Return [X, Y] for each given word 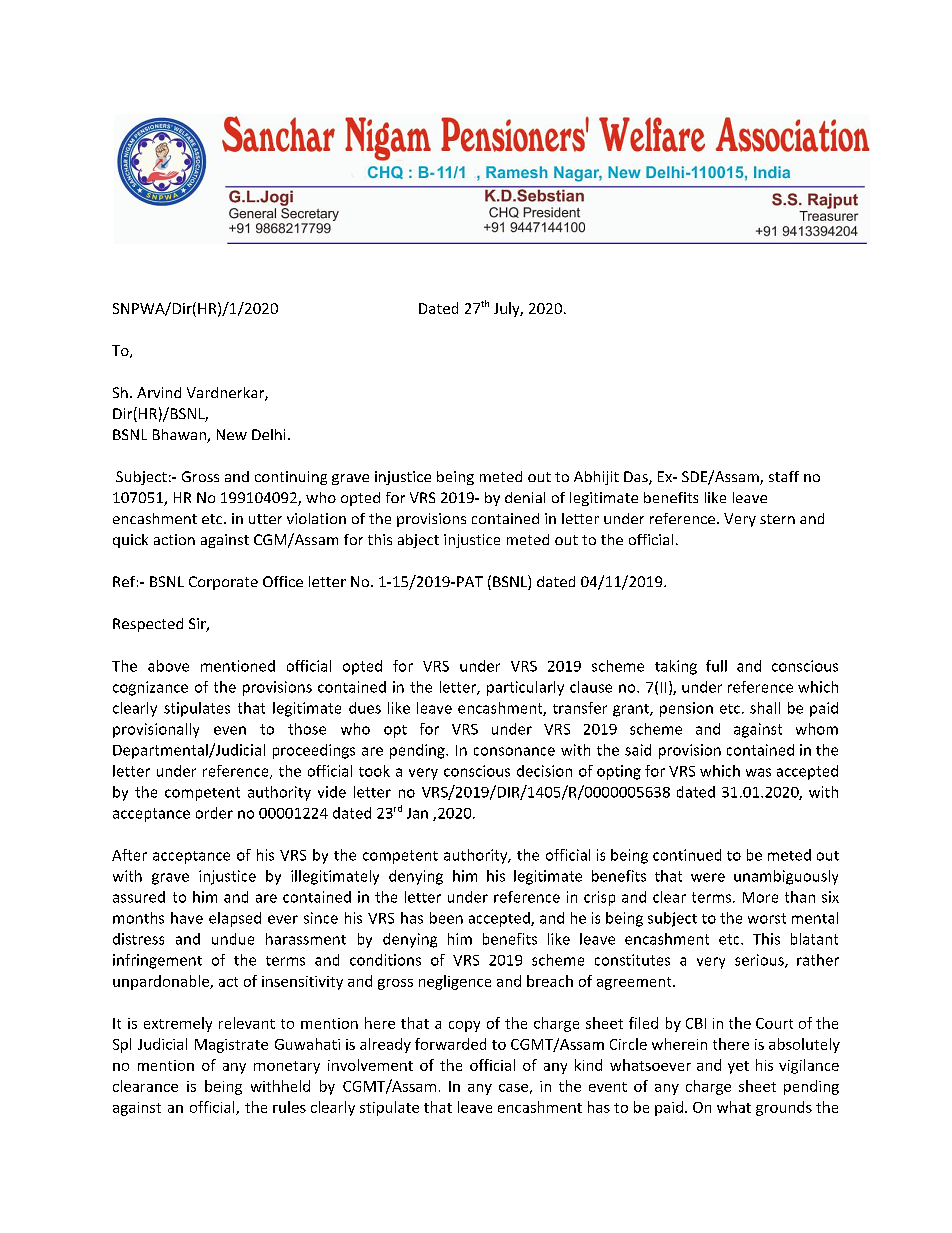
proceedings [314, 751]
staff [784, 476]
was [758, 772]
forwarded [450, 1044]
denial [525, 497]
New [232, 434]
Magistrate [231, 1046]
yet [738, 1067]
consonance [514, 751]
